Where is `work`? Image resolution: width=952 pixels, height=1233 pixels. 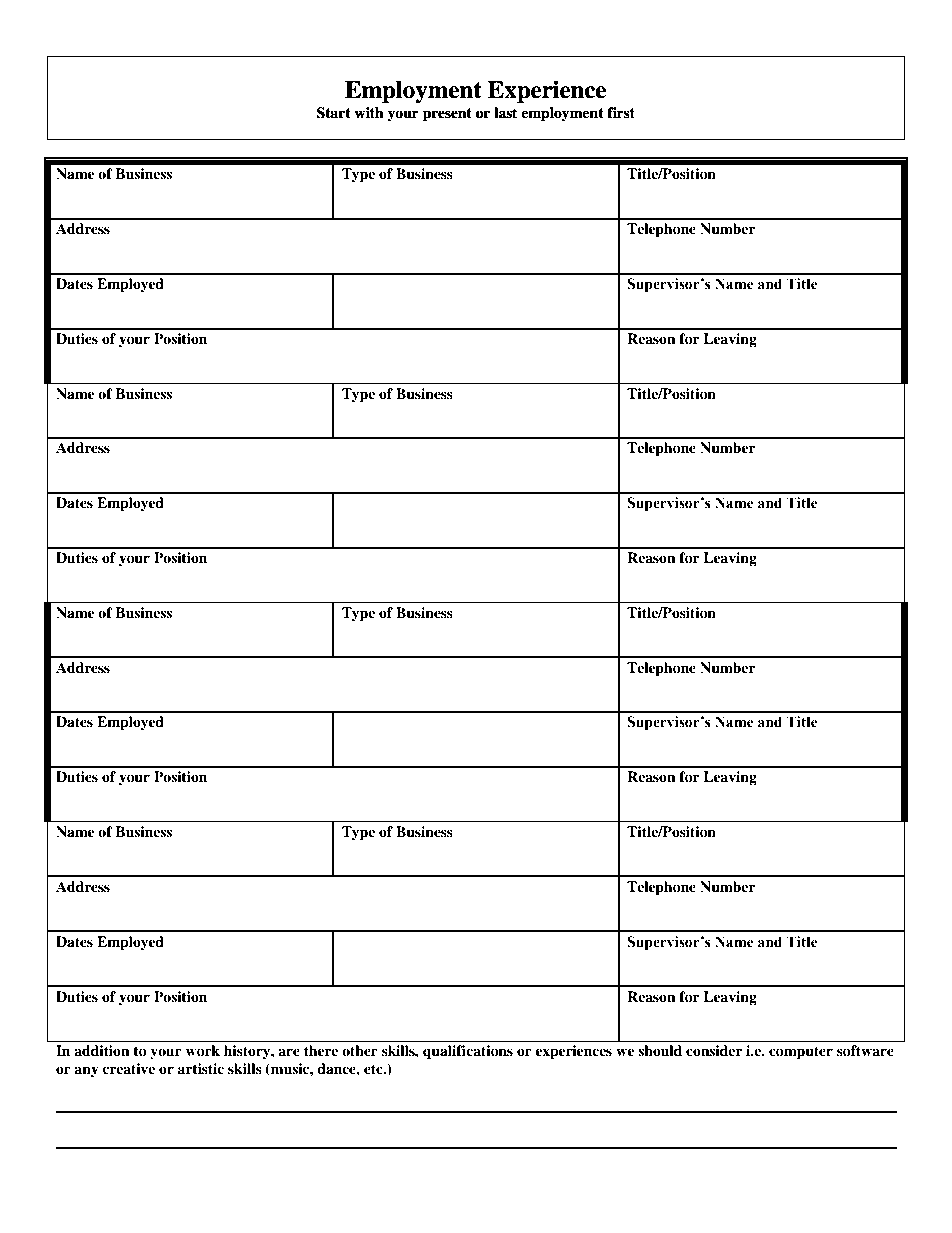 work is located at coordinates (203, 1051).
